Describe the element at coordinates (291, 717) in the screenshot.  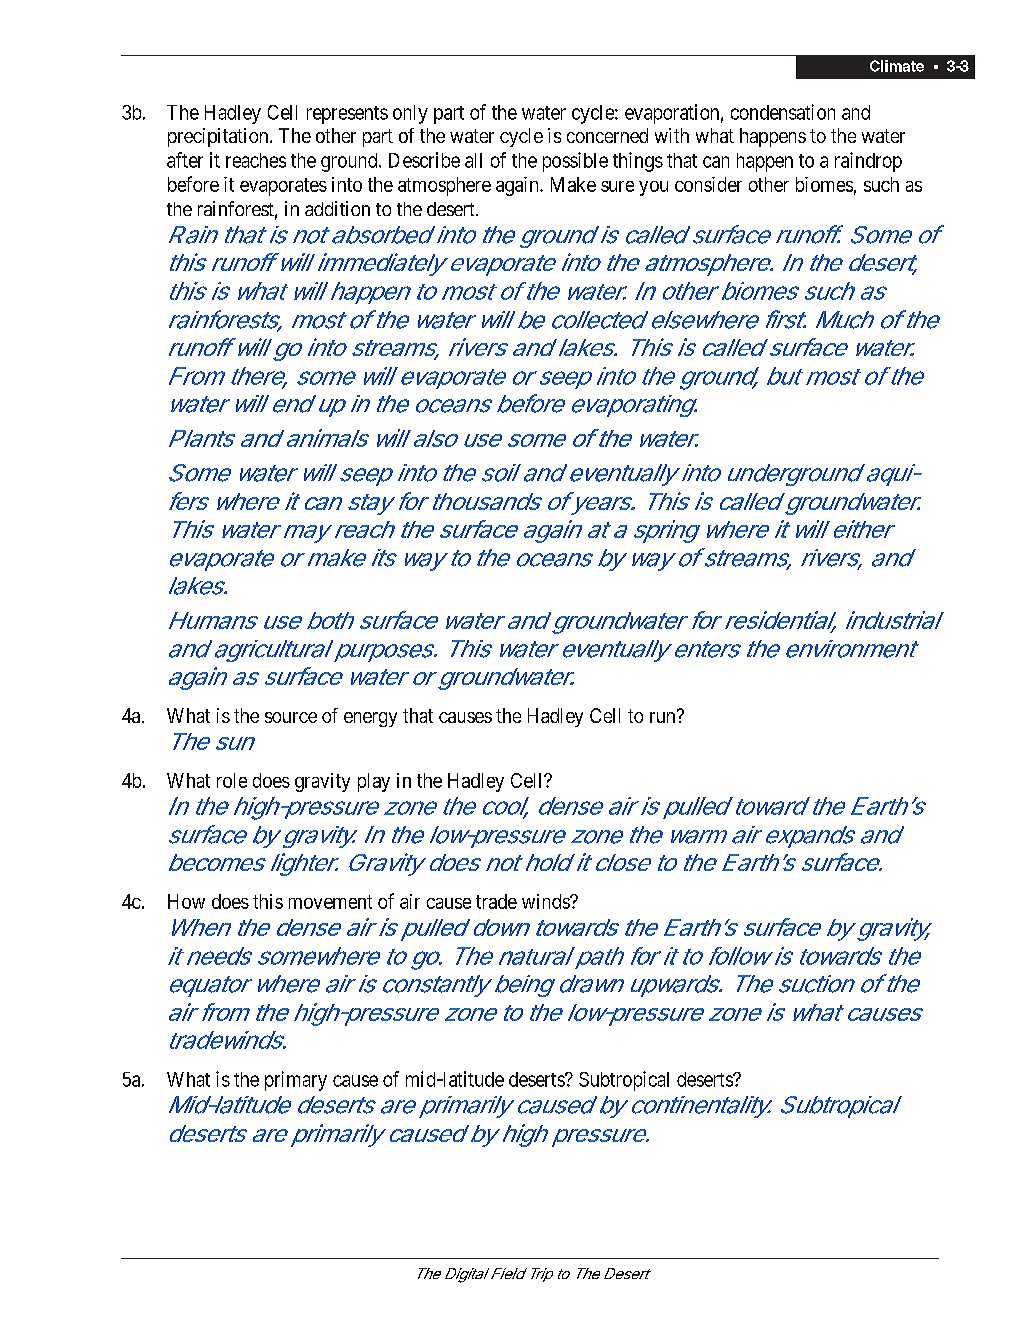
I see `source` at that location.
